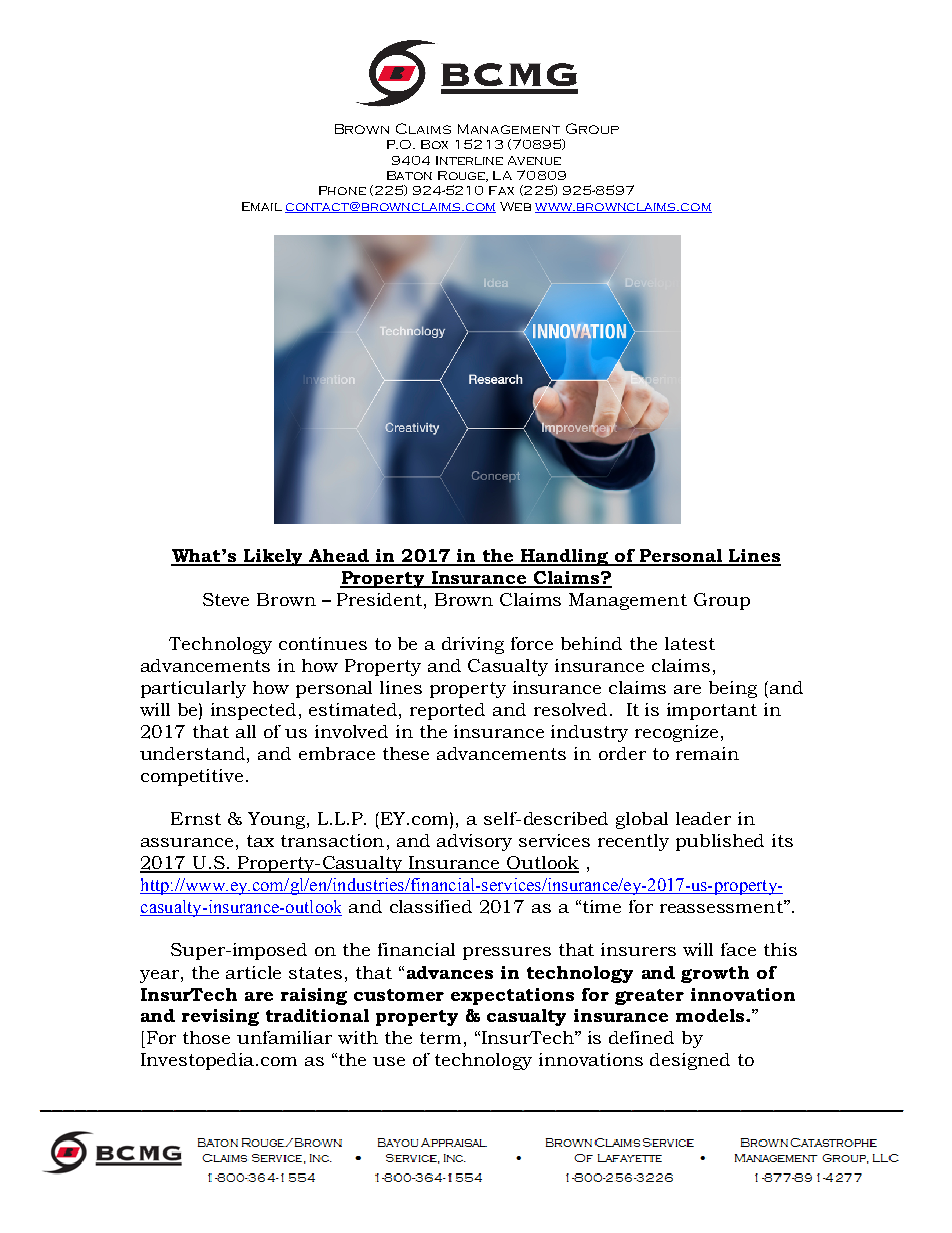 Image resolution: width=952 pixels, height=1233 pixels. What do you see at coordinates (440, 1038) in the page?
I see `term` at bounding box center [440, 1038].
